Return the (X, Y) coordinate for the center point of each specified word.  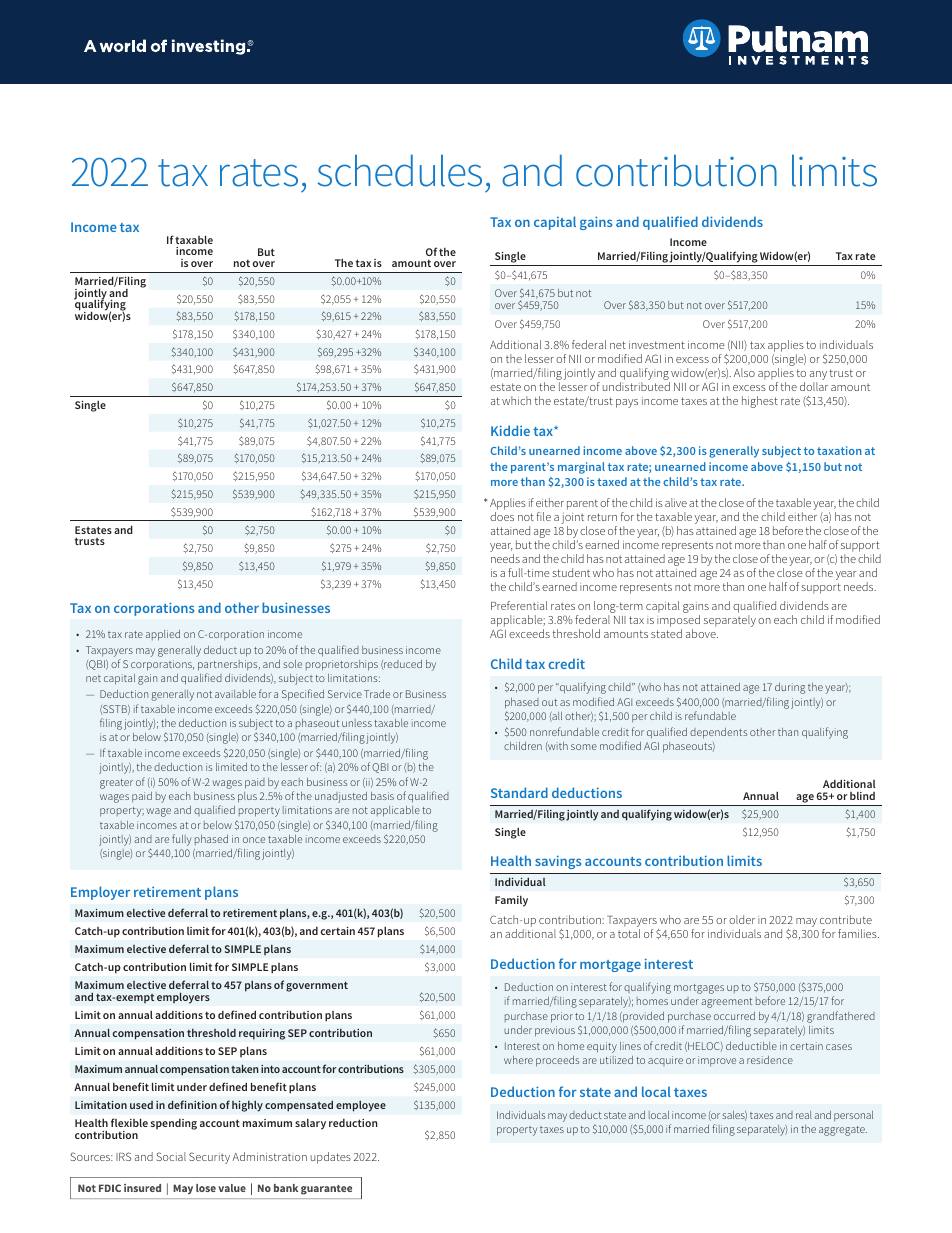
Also (744, 372)
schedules (399, 171)
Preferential (519, 605)
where (518, 1060)
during (790, 688)
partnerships (229, 667)
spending (174, 1124)
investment (657, 345)
